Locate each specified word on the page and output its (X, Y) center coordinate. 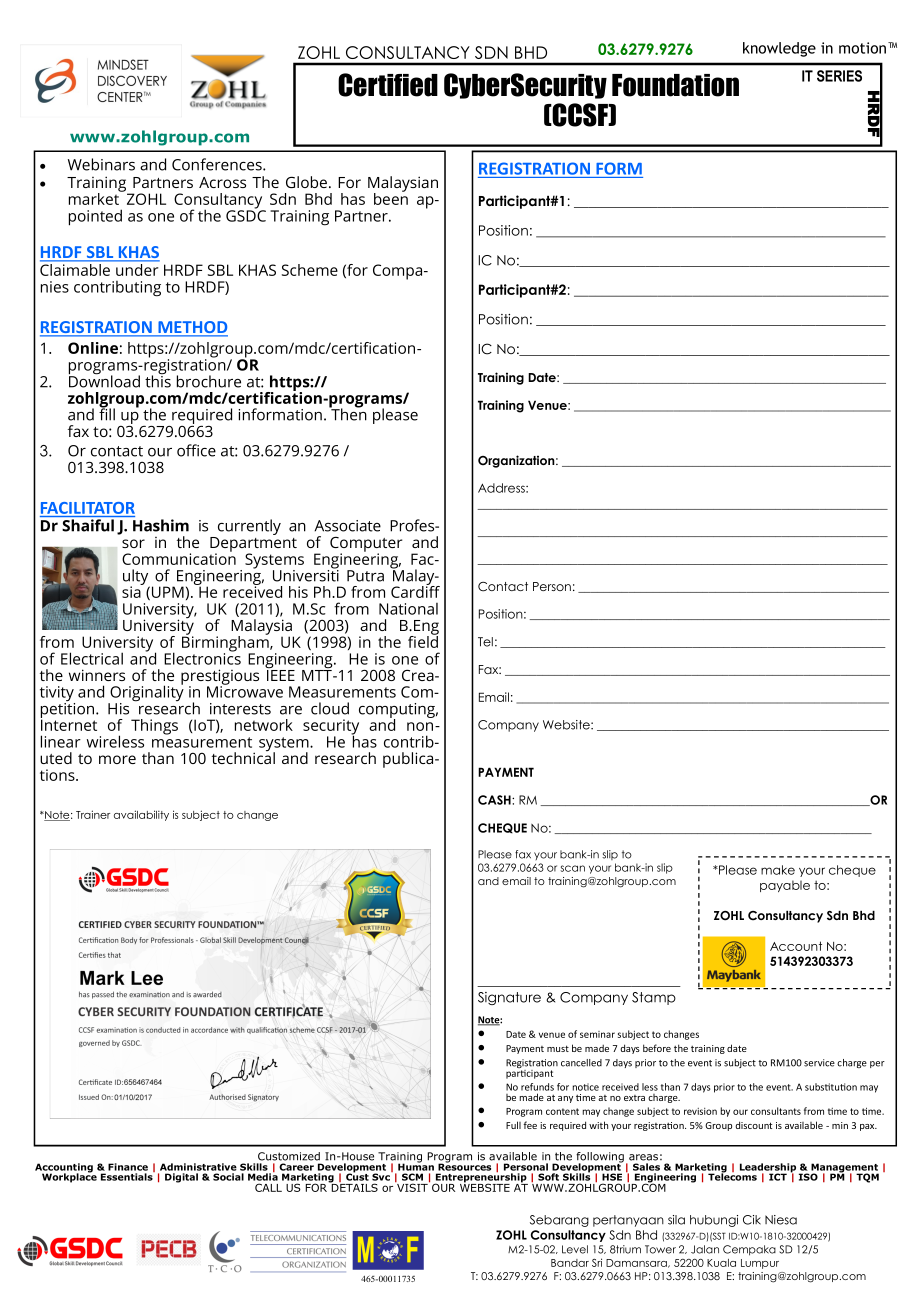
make (778, 870)
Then (348, 413)
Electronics (202, 657)
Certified (388, 85)
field (423, 640)
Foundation (675, 85)
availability (141, 815)
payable (785, 886)
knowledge (779, 49)
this (158, 380)
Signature (509, 998)
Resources (464, 1166)
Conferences (218, 164)
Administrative (198, 1167)
